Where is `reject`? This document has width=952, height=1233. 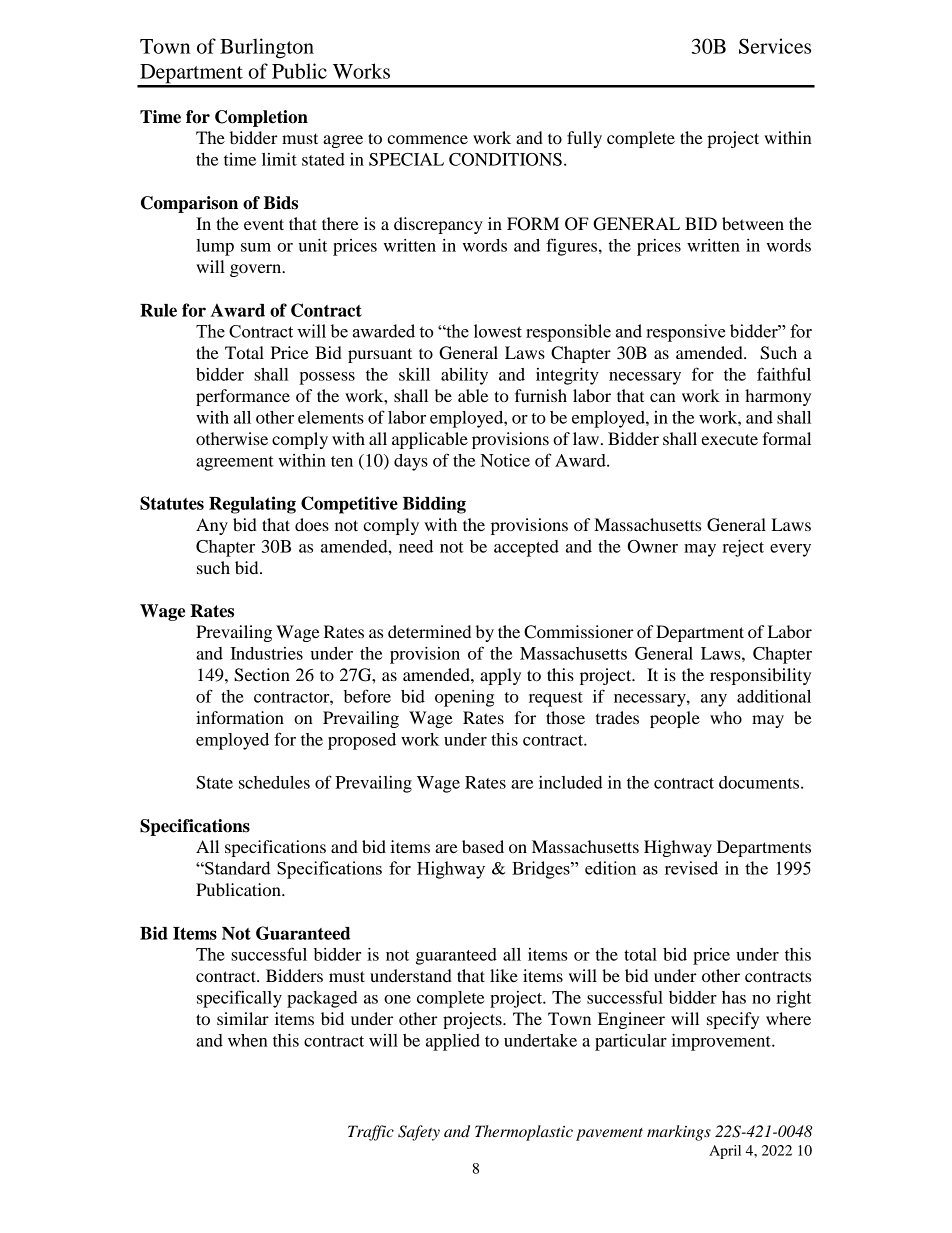
reject is located at coordinates (743, 548).
